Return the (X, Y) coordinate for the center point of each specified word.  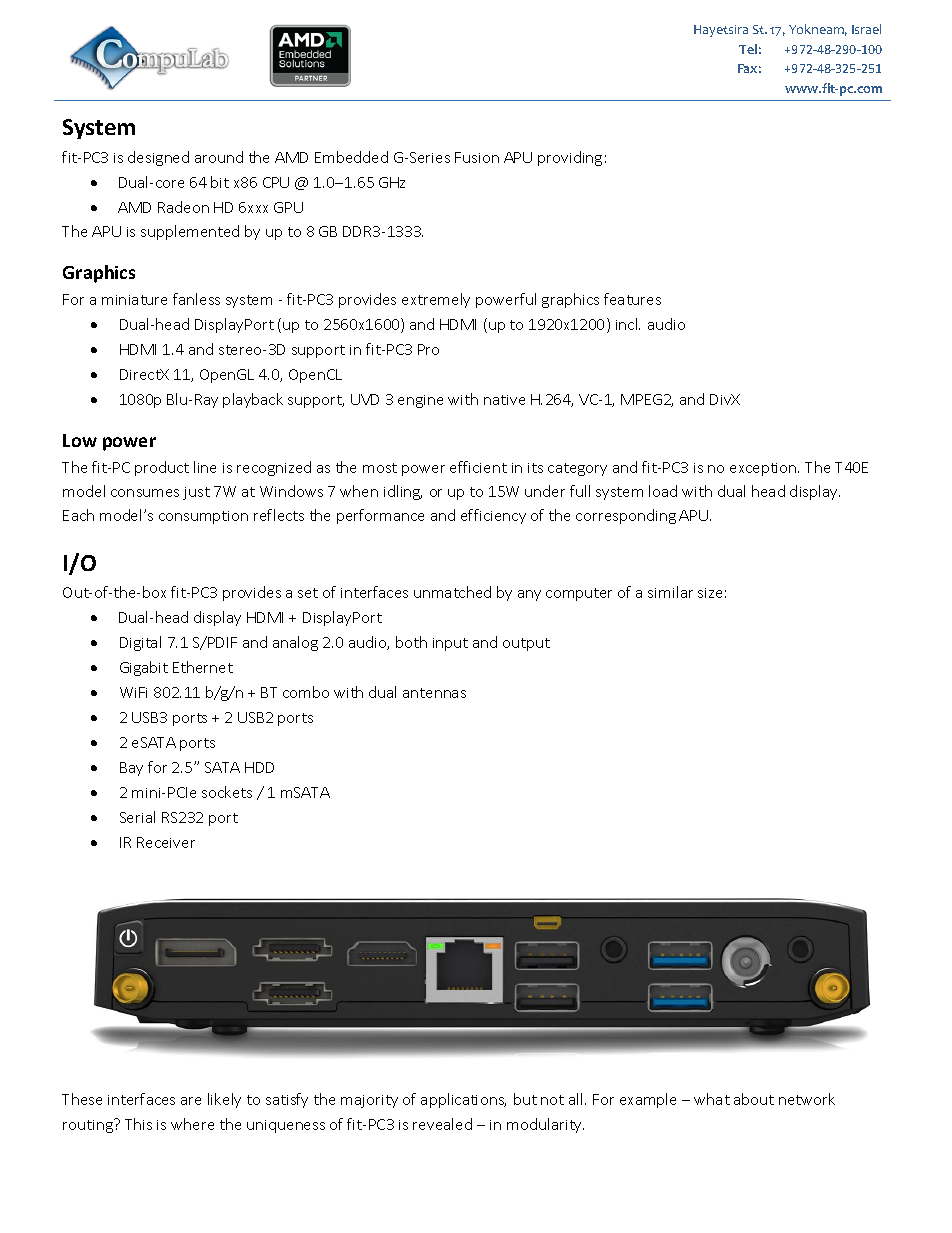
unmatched (452, 592)
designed (158, 158)
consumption (203, 517)
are (191, 1101)
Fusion (477, 157)
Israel (866, 29)
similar (670, 592)
